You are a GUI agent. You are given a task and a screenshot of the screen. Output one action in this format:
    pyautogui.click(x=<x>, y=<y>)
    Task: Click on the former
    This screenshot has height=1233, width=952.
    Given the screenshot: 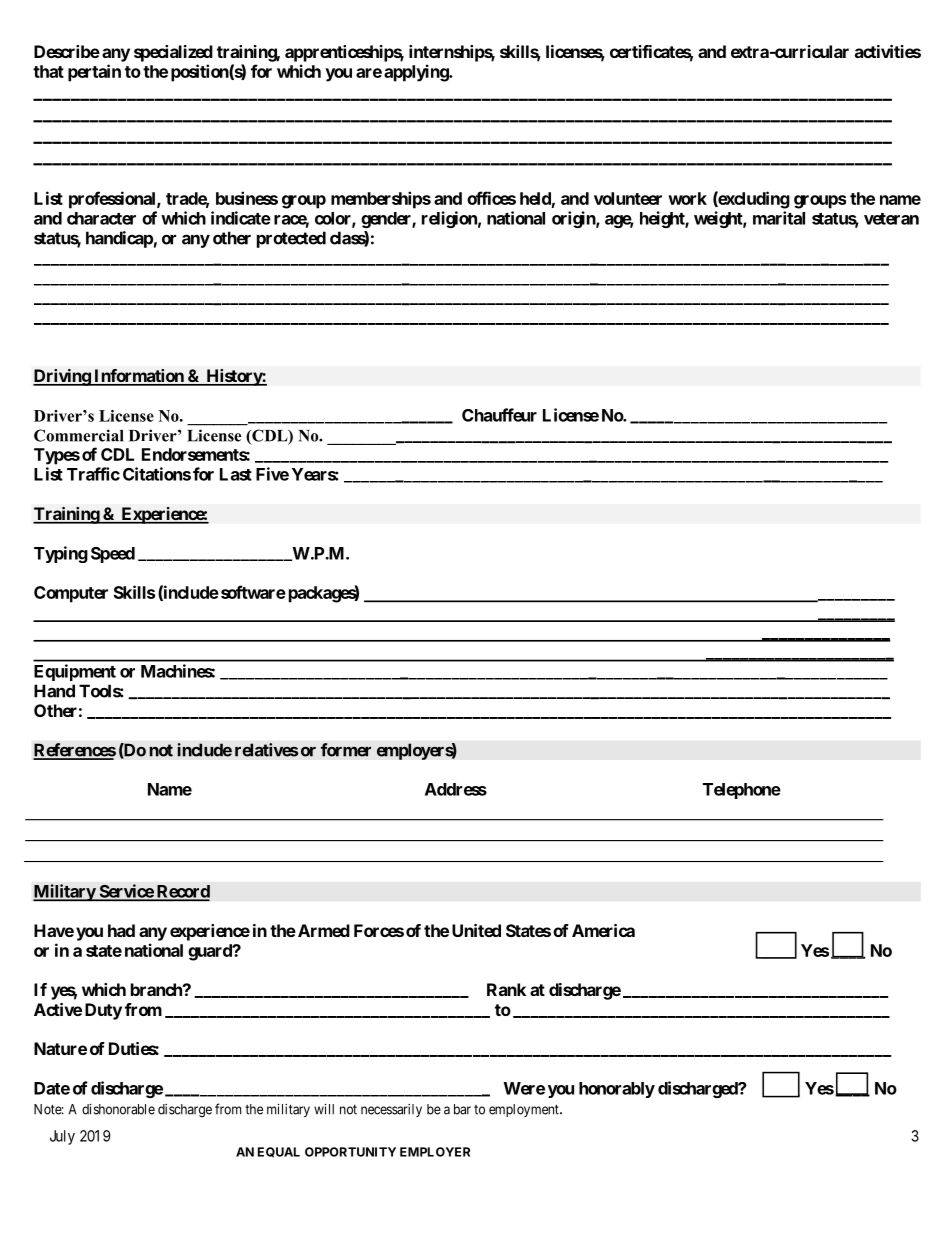 What is the action you would take?
    pyautogui.click(x=346, y=750)
